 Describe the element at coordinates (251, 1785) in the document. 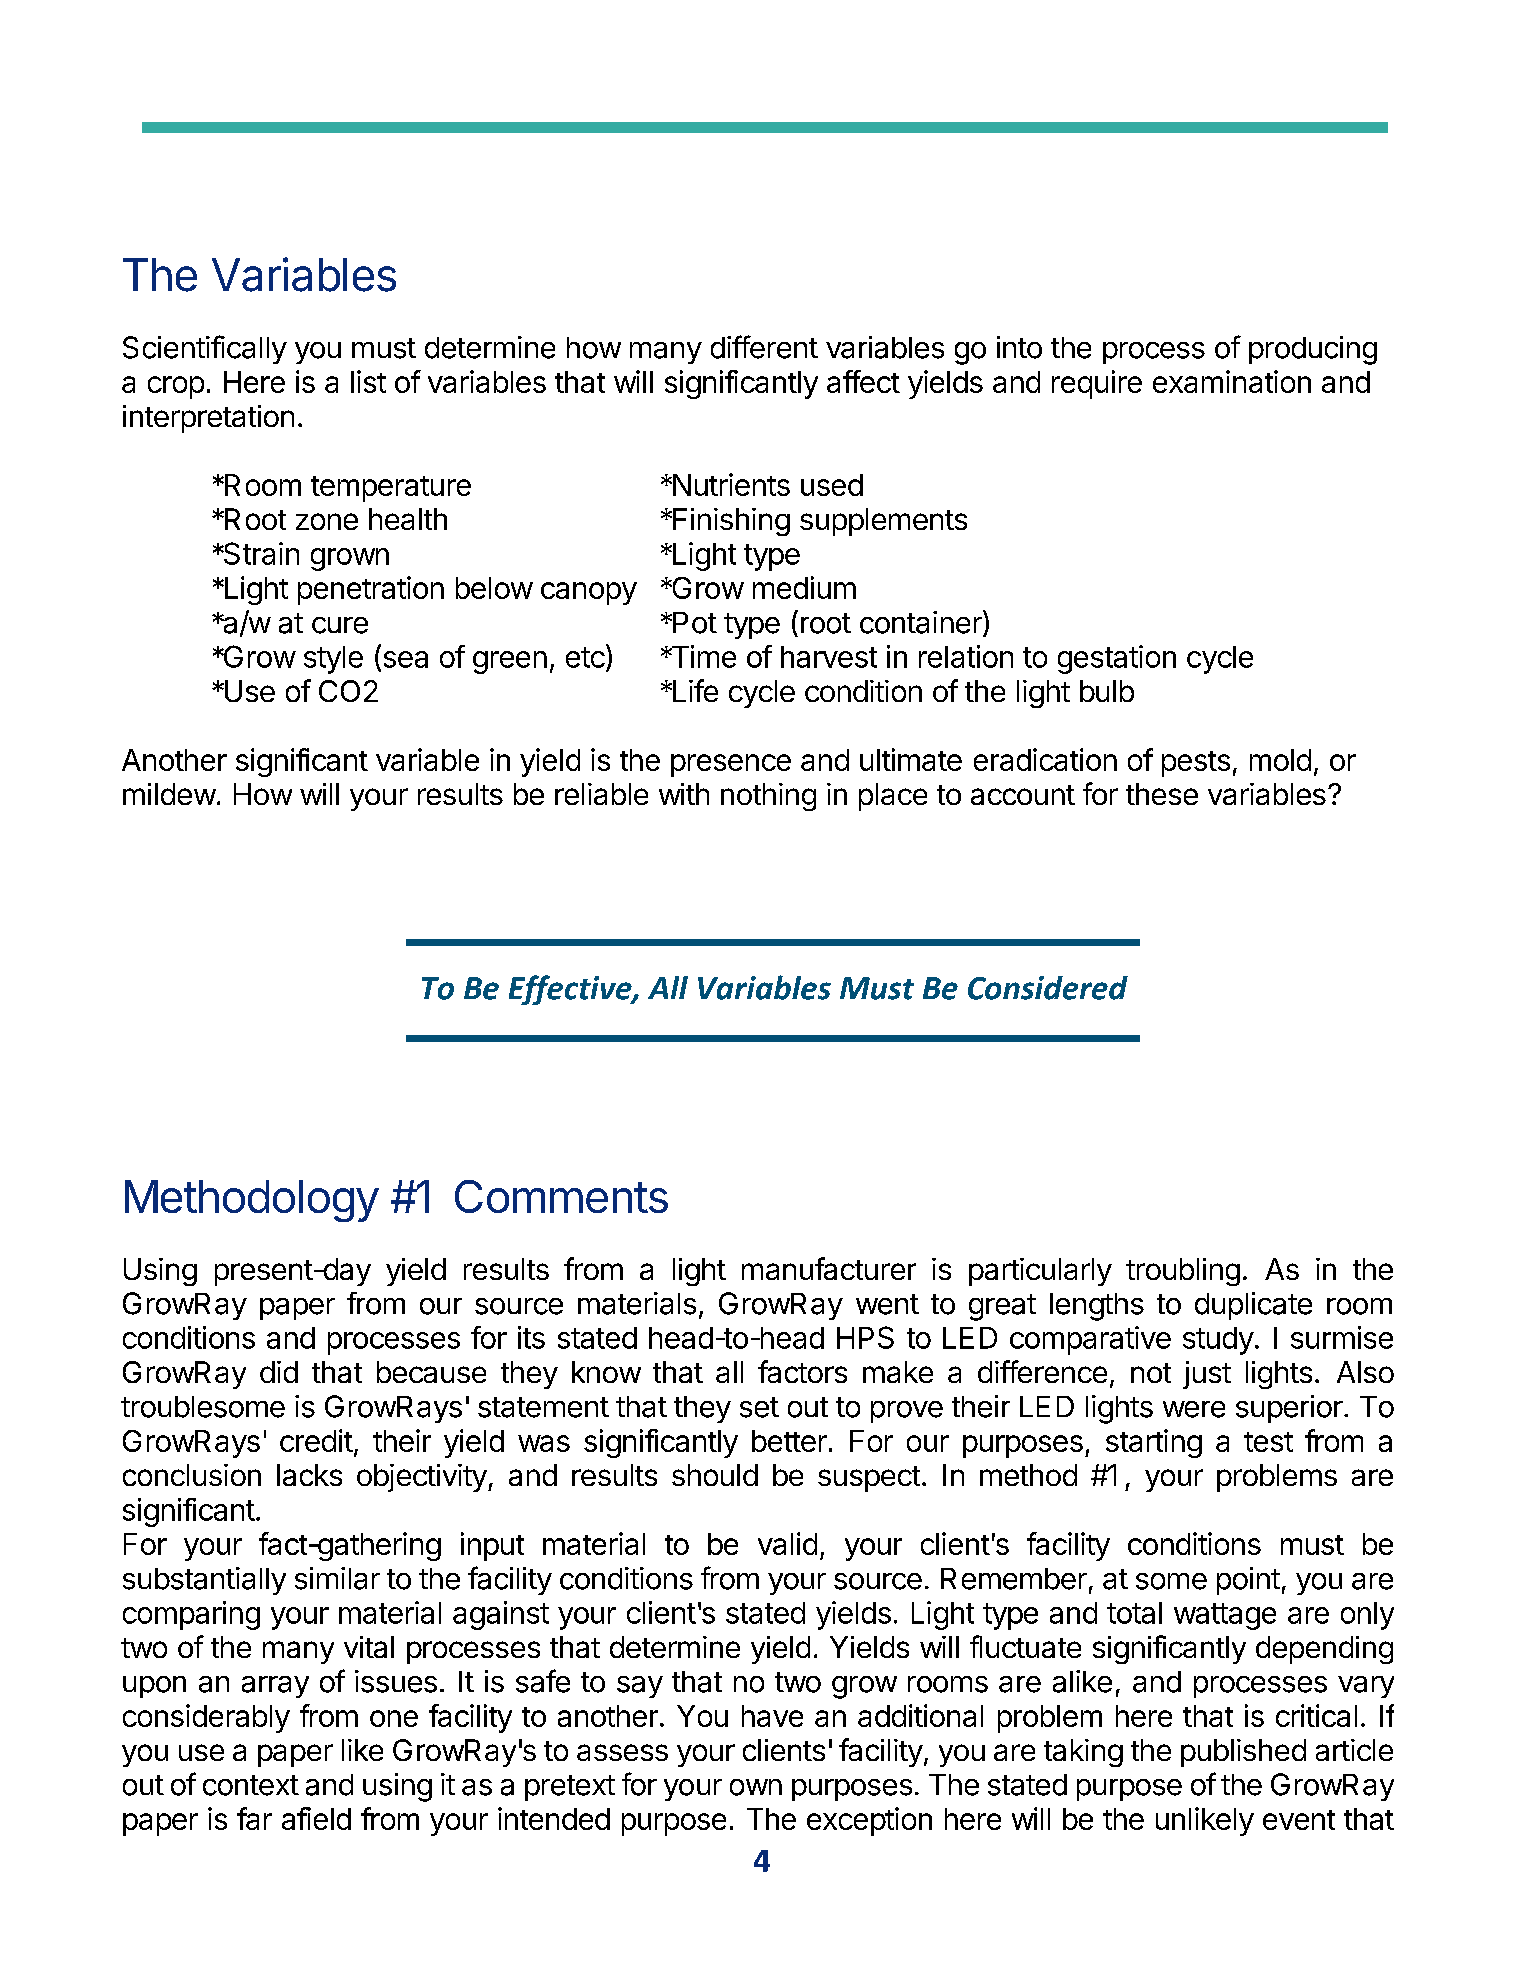

I see `context` at that location.
